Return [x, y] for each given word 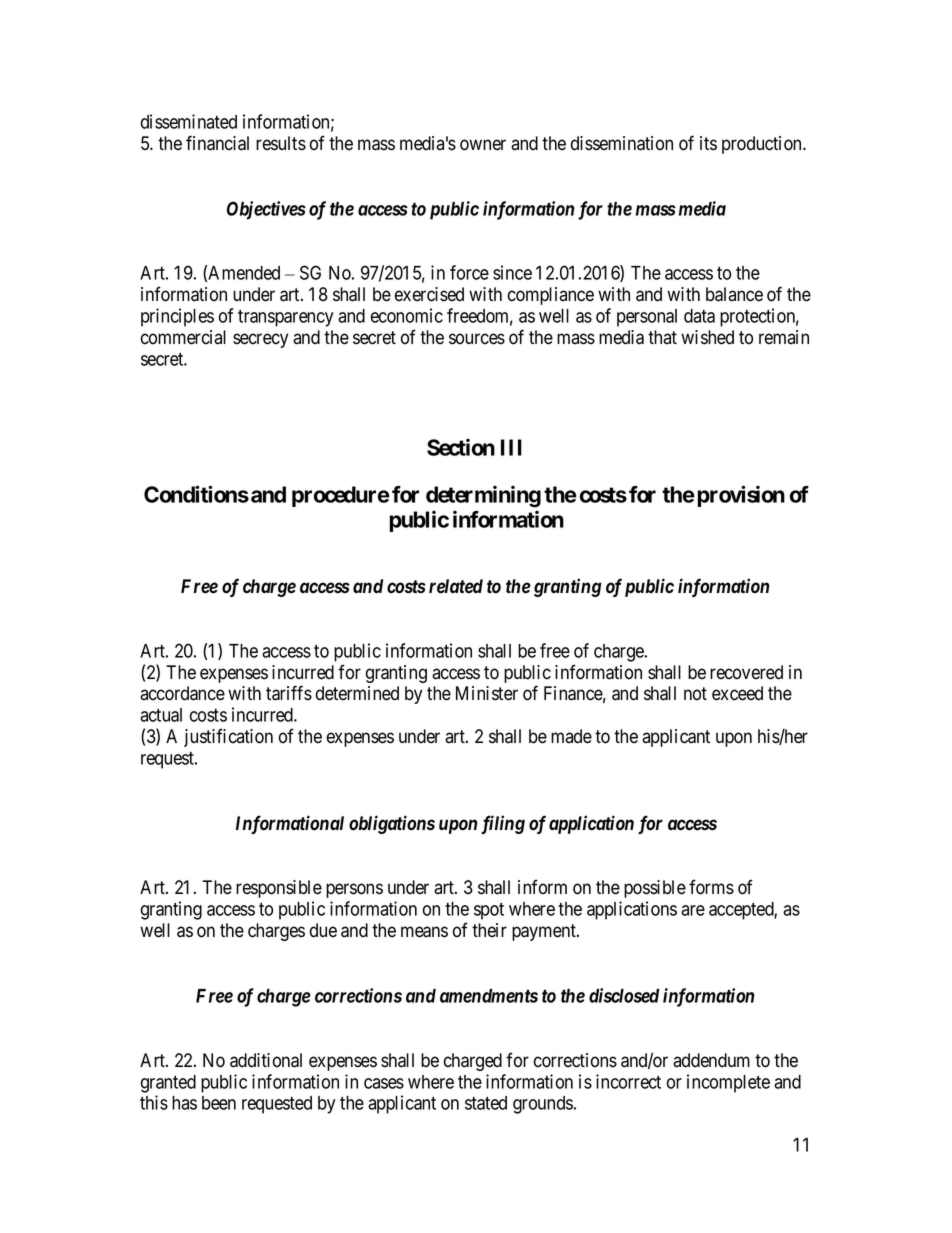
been [219, 1103]
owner [483, 145]
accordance [182, 693]
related [456, 586]
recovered [746, 672]
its [708, 143]
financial [217, 143]
